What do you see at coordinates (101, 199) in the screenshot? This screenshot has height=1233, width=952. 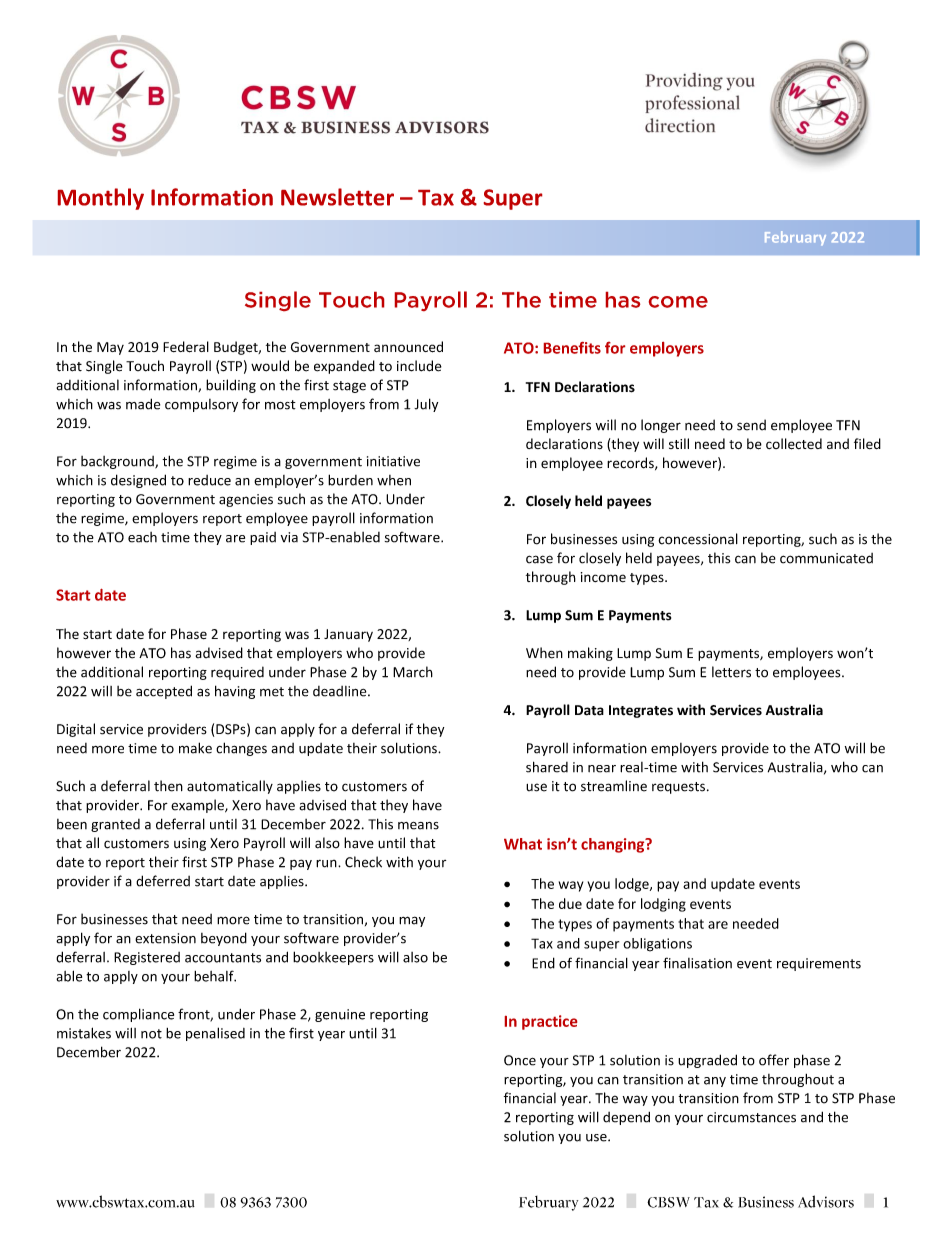 I see `Monthly` at bounding box center [101, 199].
